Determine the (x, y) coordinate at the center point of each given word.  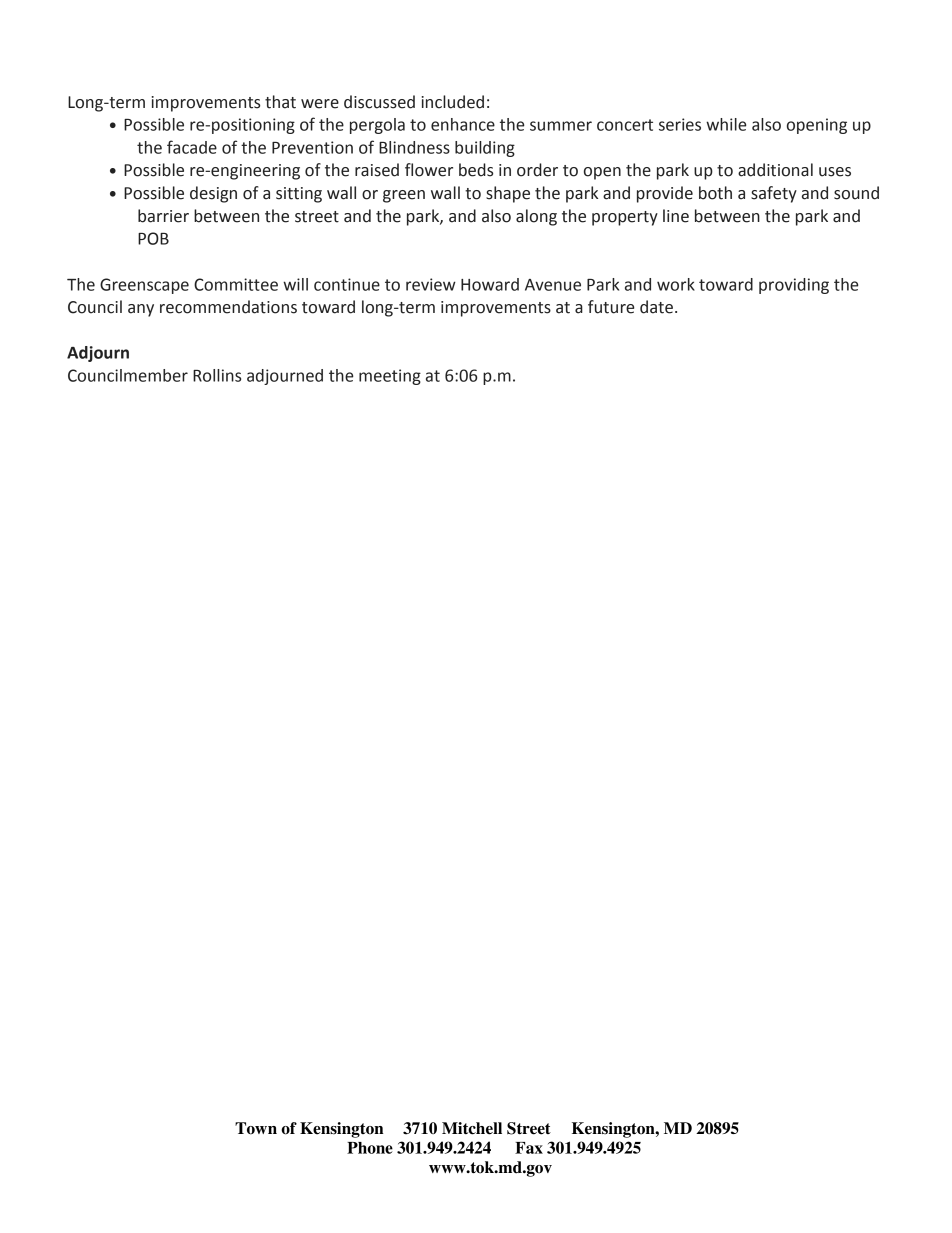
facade (192, 147)
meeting (390, 377)
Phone (370, 1148)
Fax (529, 1148)
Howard (490, 284)
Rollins (217, 375)
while (726, 124)
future (611, 307)
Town (256, 1128)
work (676, 284)
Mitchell (472, 1128)
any (141, 310)
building (485, 149)
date (656, 307)
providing (794, 286)
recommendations (228, 307)
